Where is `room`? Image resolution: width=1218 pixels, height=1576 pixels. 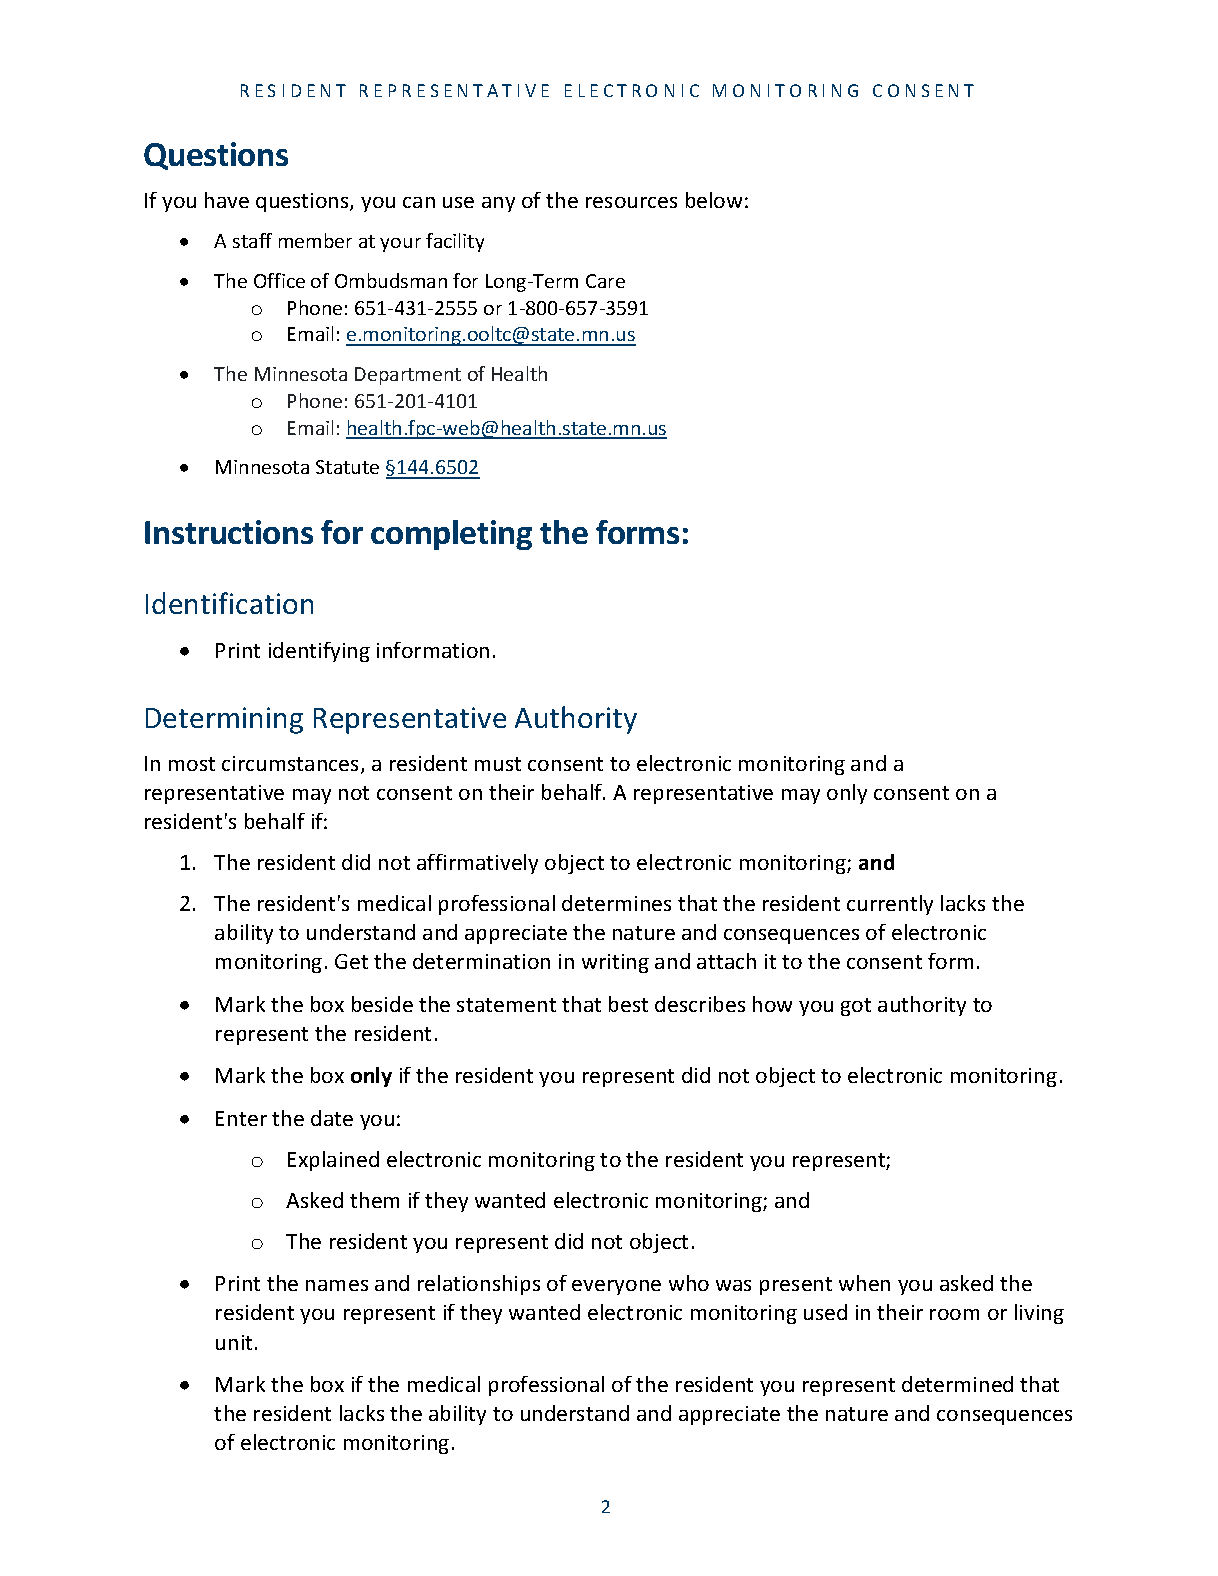
room is located at coordinates (954, 1314).
